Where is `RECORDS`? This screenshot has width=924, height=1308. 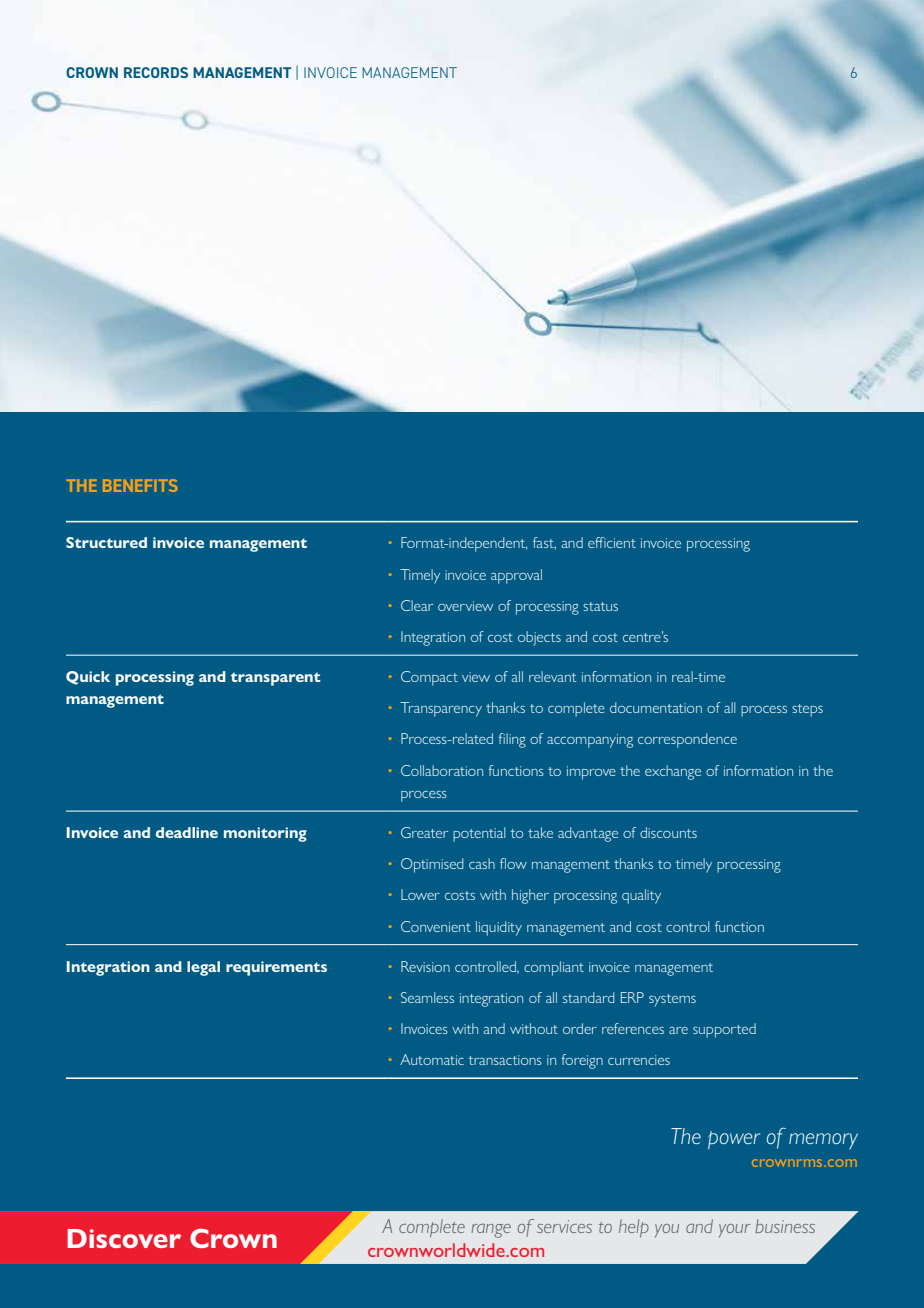
RECORDS is located at coordinates (156, 72).
